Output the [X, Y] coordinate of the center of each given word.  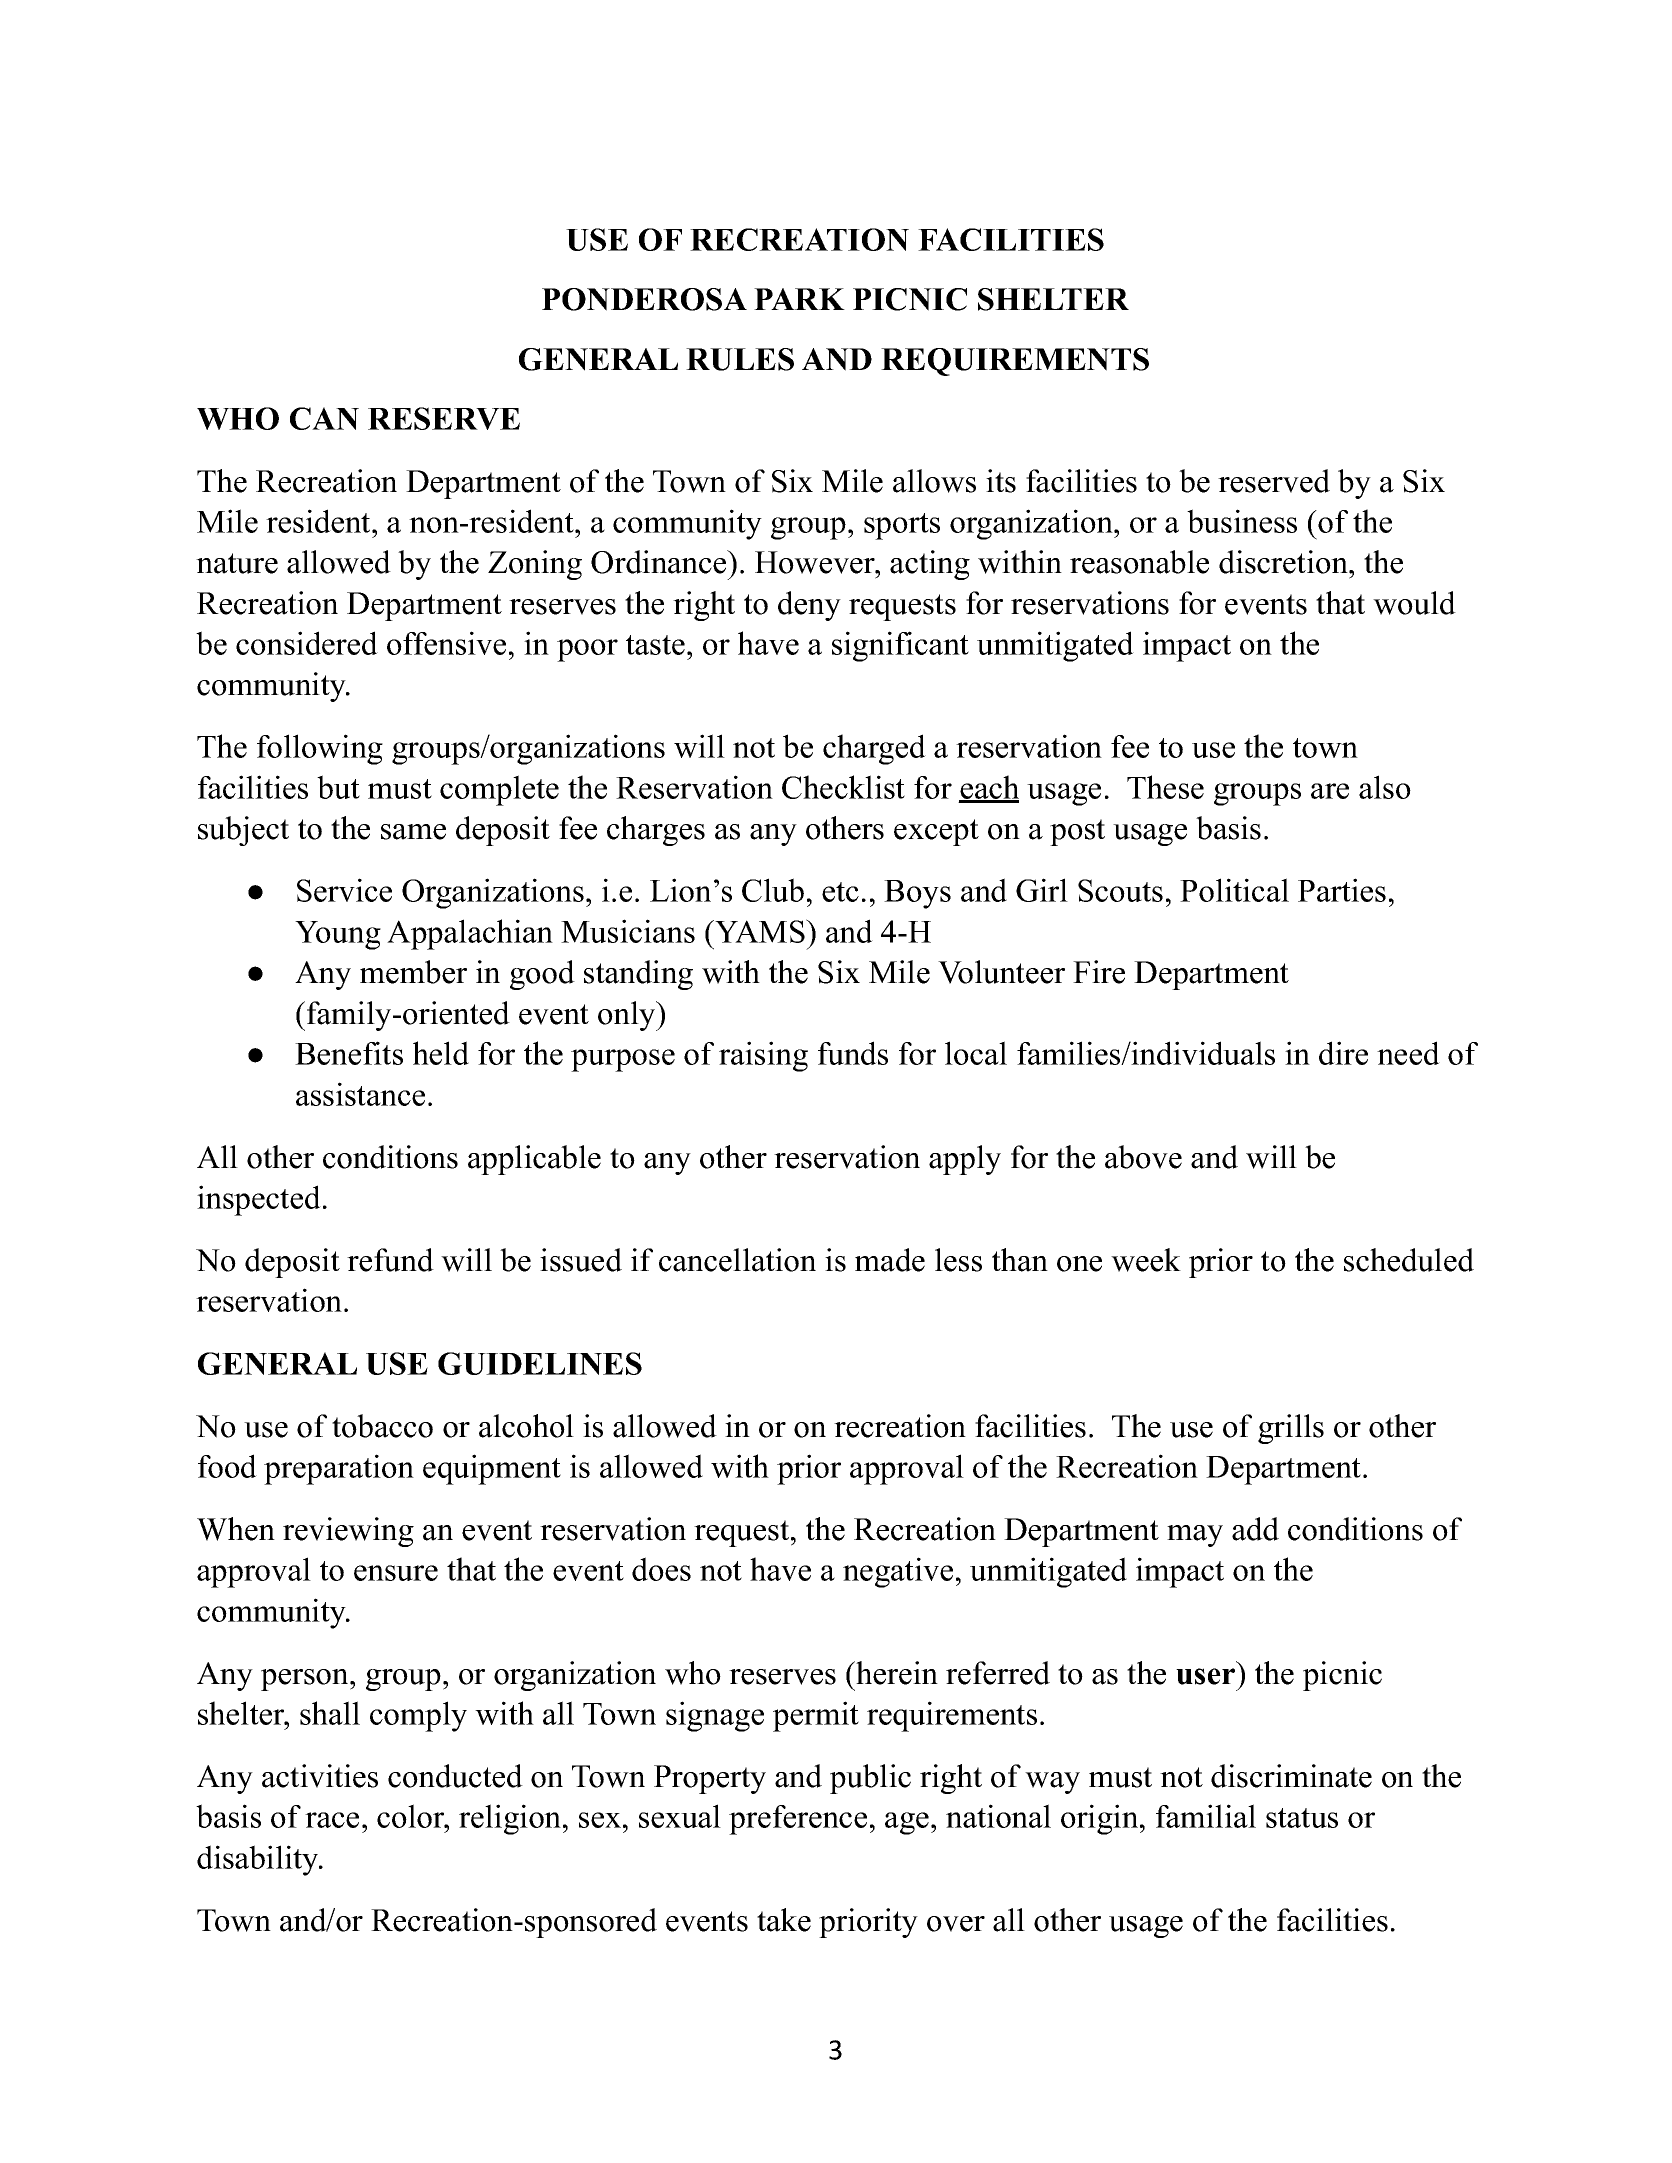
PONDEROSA [644, 299]
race [332, 1820]
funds [853, 1053]
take [784, 1920]
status [1302, 1818]
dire [1343, 1053]
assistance [360, 1094]
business [1242, 521]
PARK [799, 299]
